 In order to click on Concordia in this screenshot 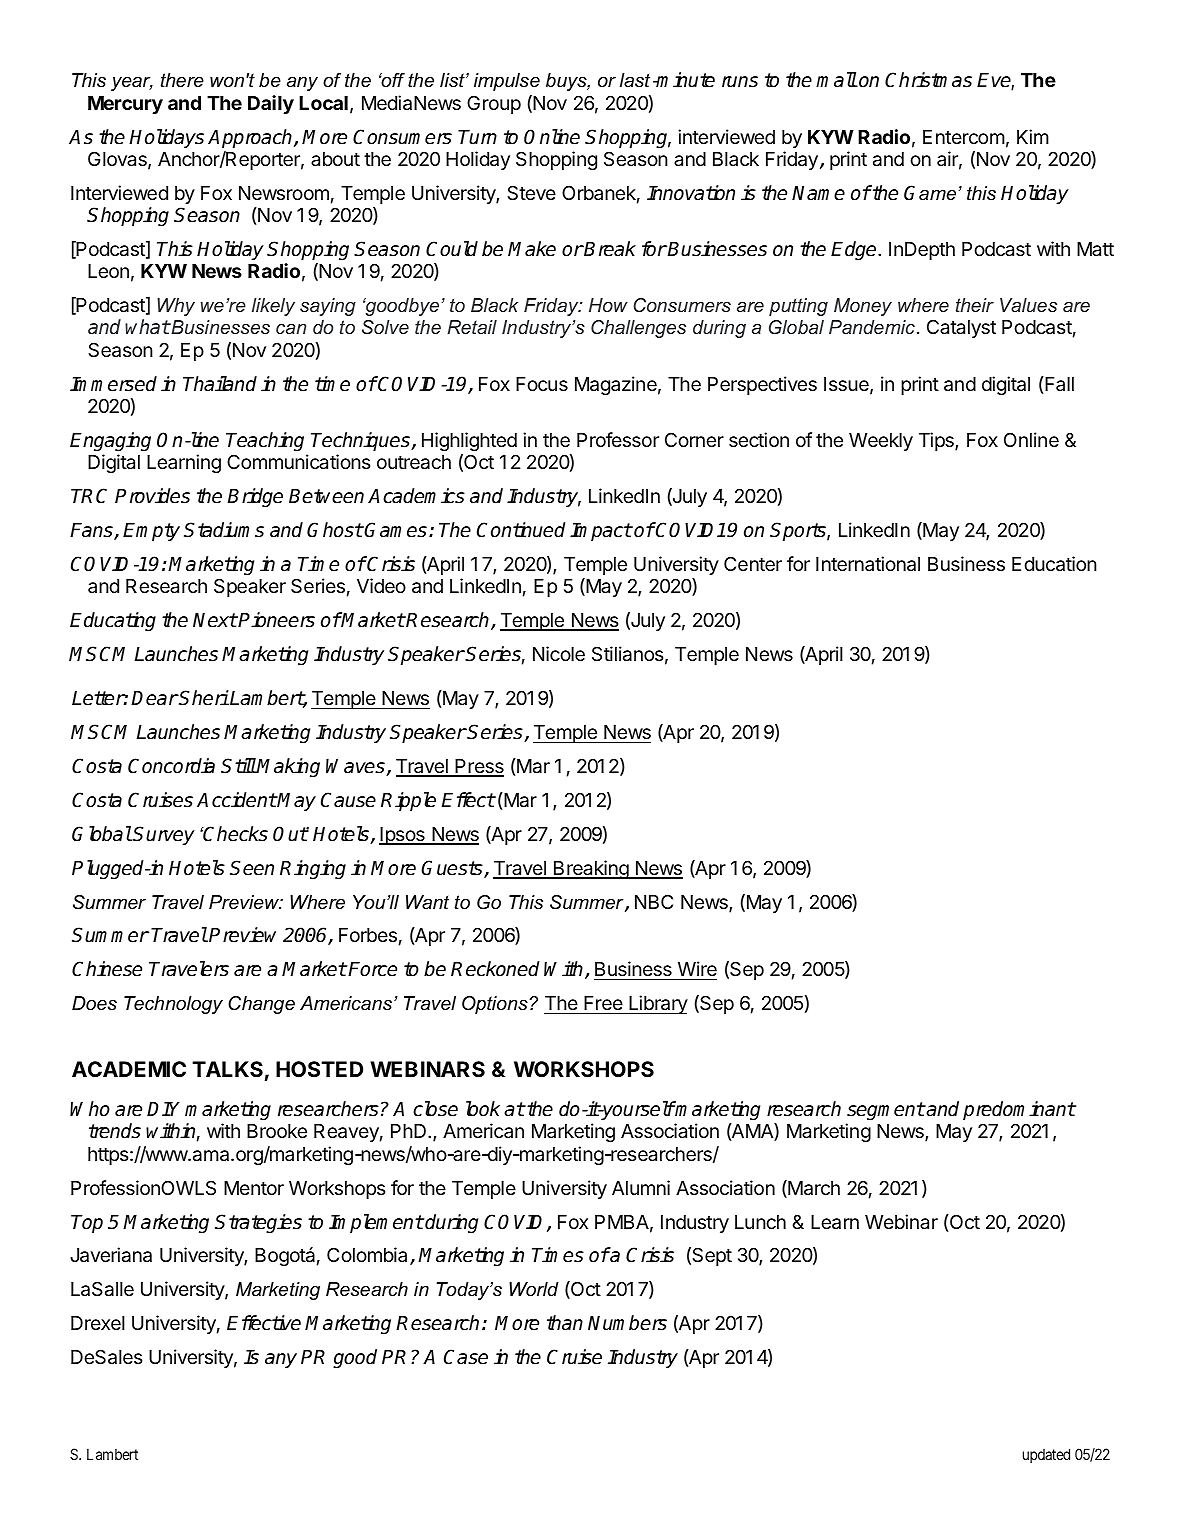, I will do `click(171, 766)`.
